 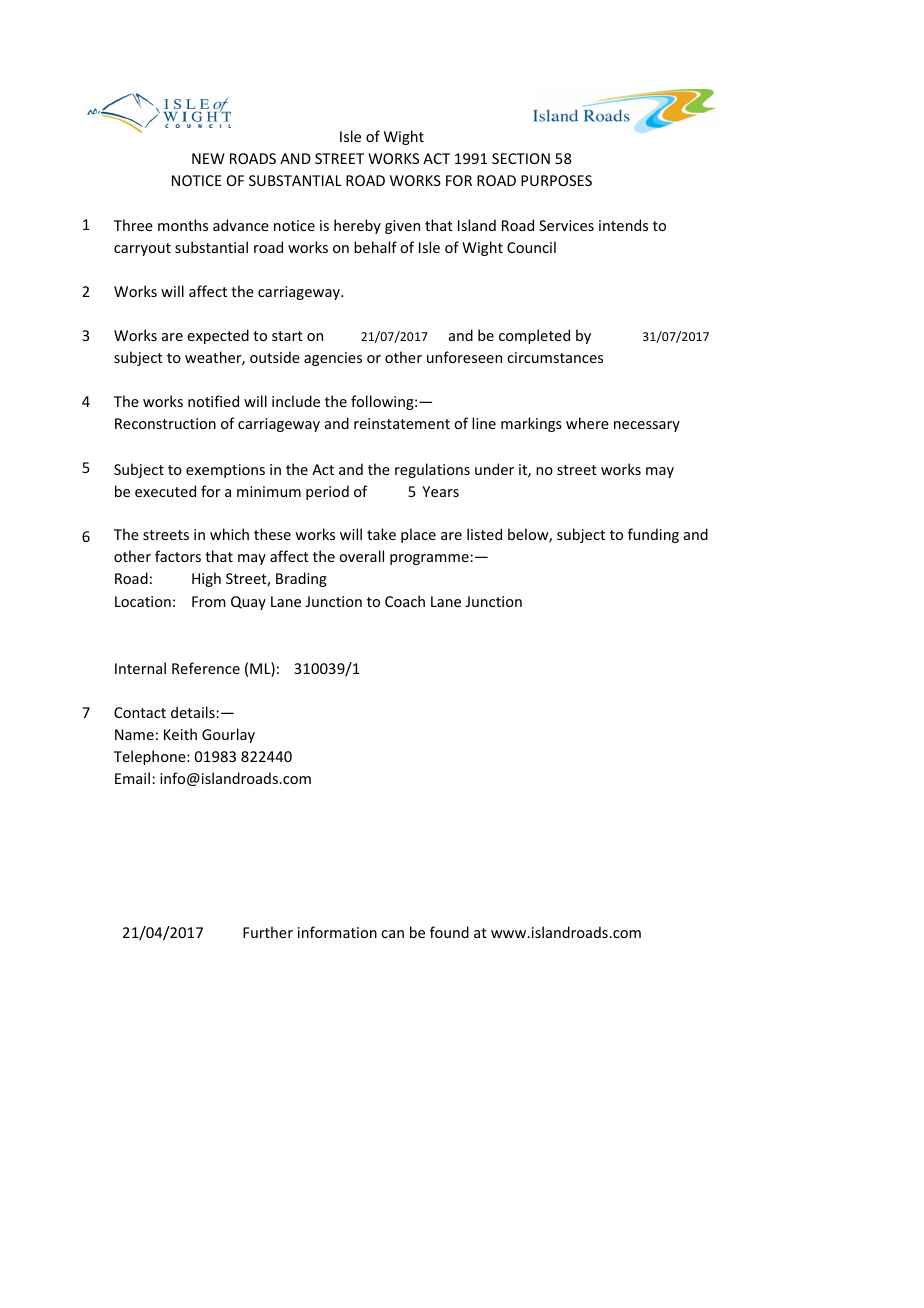 What do you see at coordinates (206, 668) in the screenshot?
I see `Reference` at bounding box center [206, 668].
